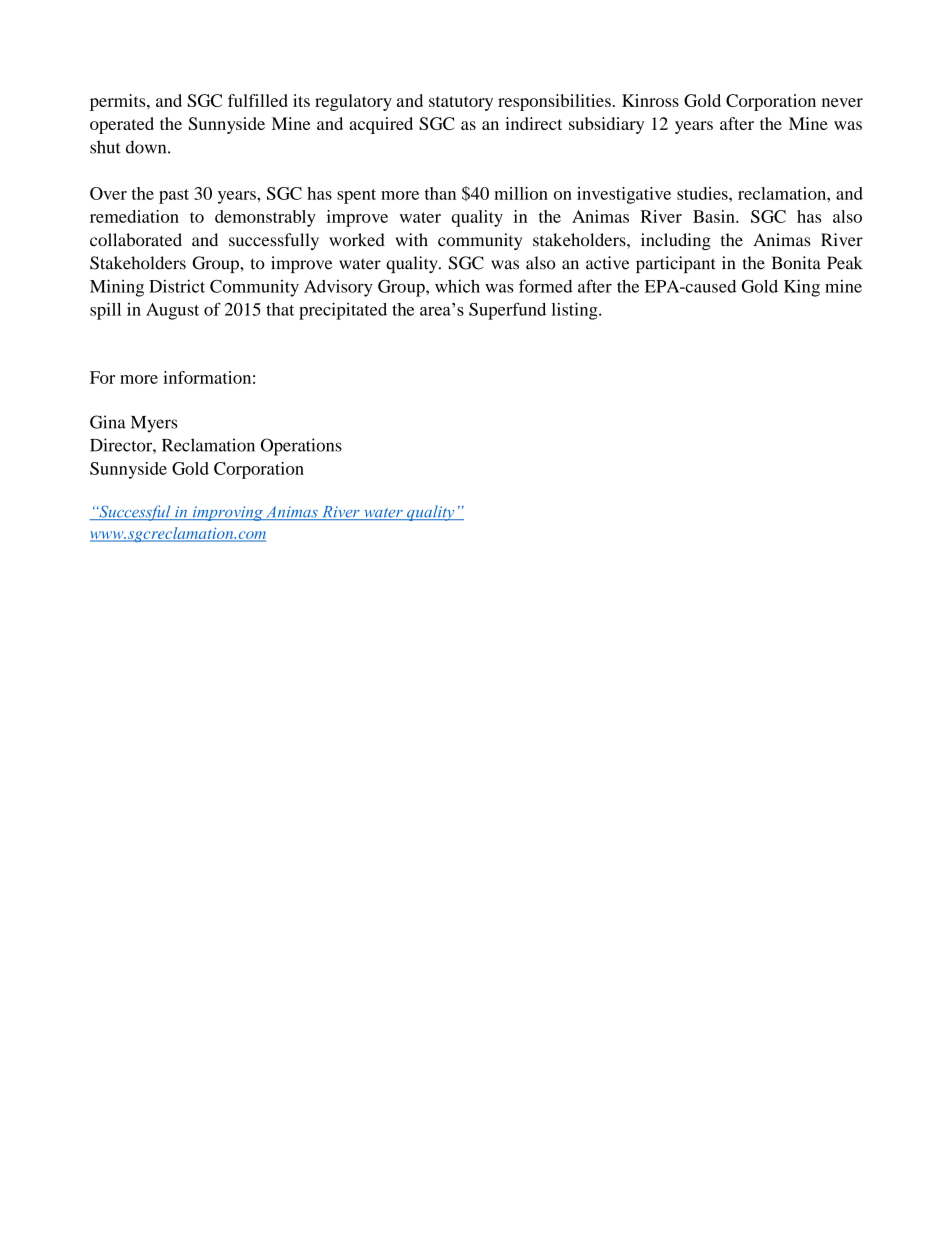  What do you see at coordinates (411, 240) in the screenshot?
I see `with` at bounding box center [411, 240].
